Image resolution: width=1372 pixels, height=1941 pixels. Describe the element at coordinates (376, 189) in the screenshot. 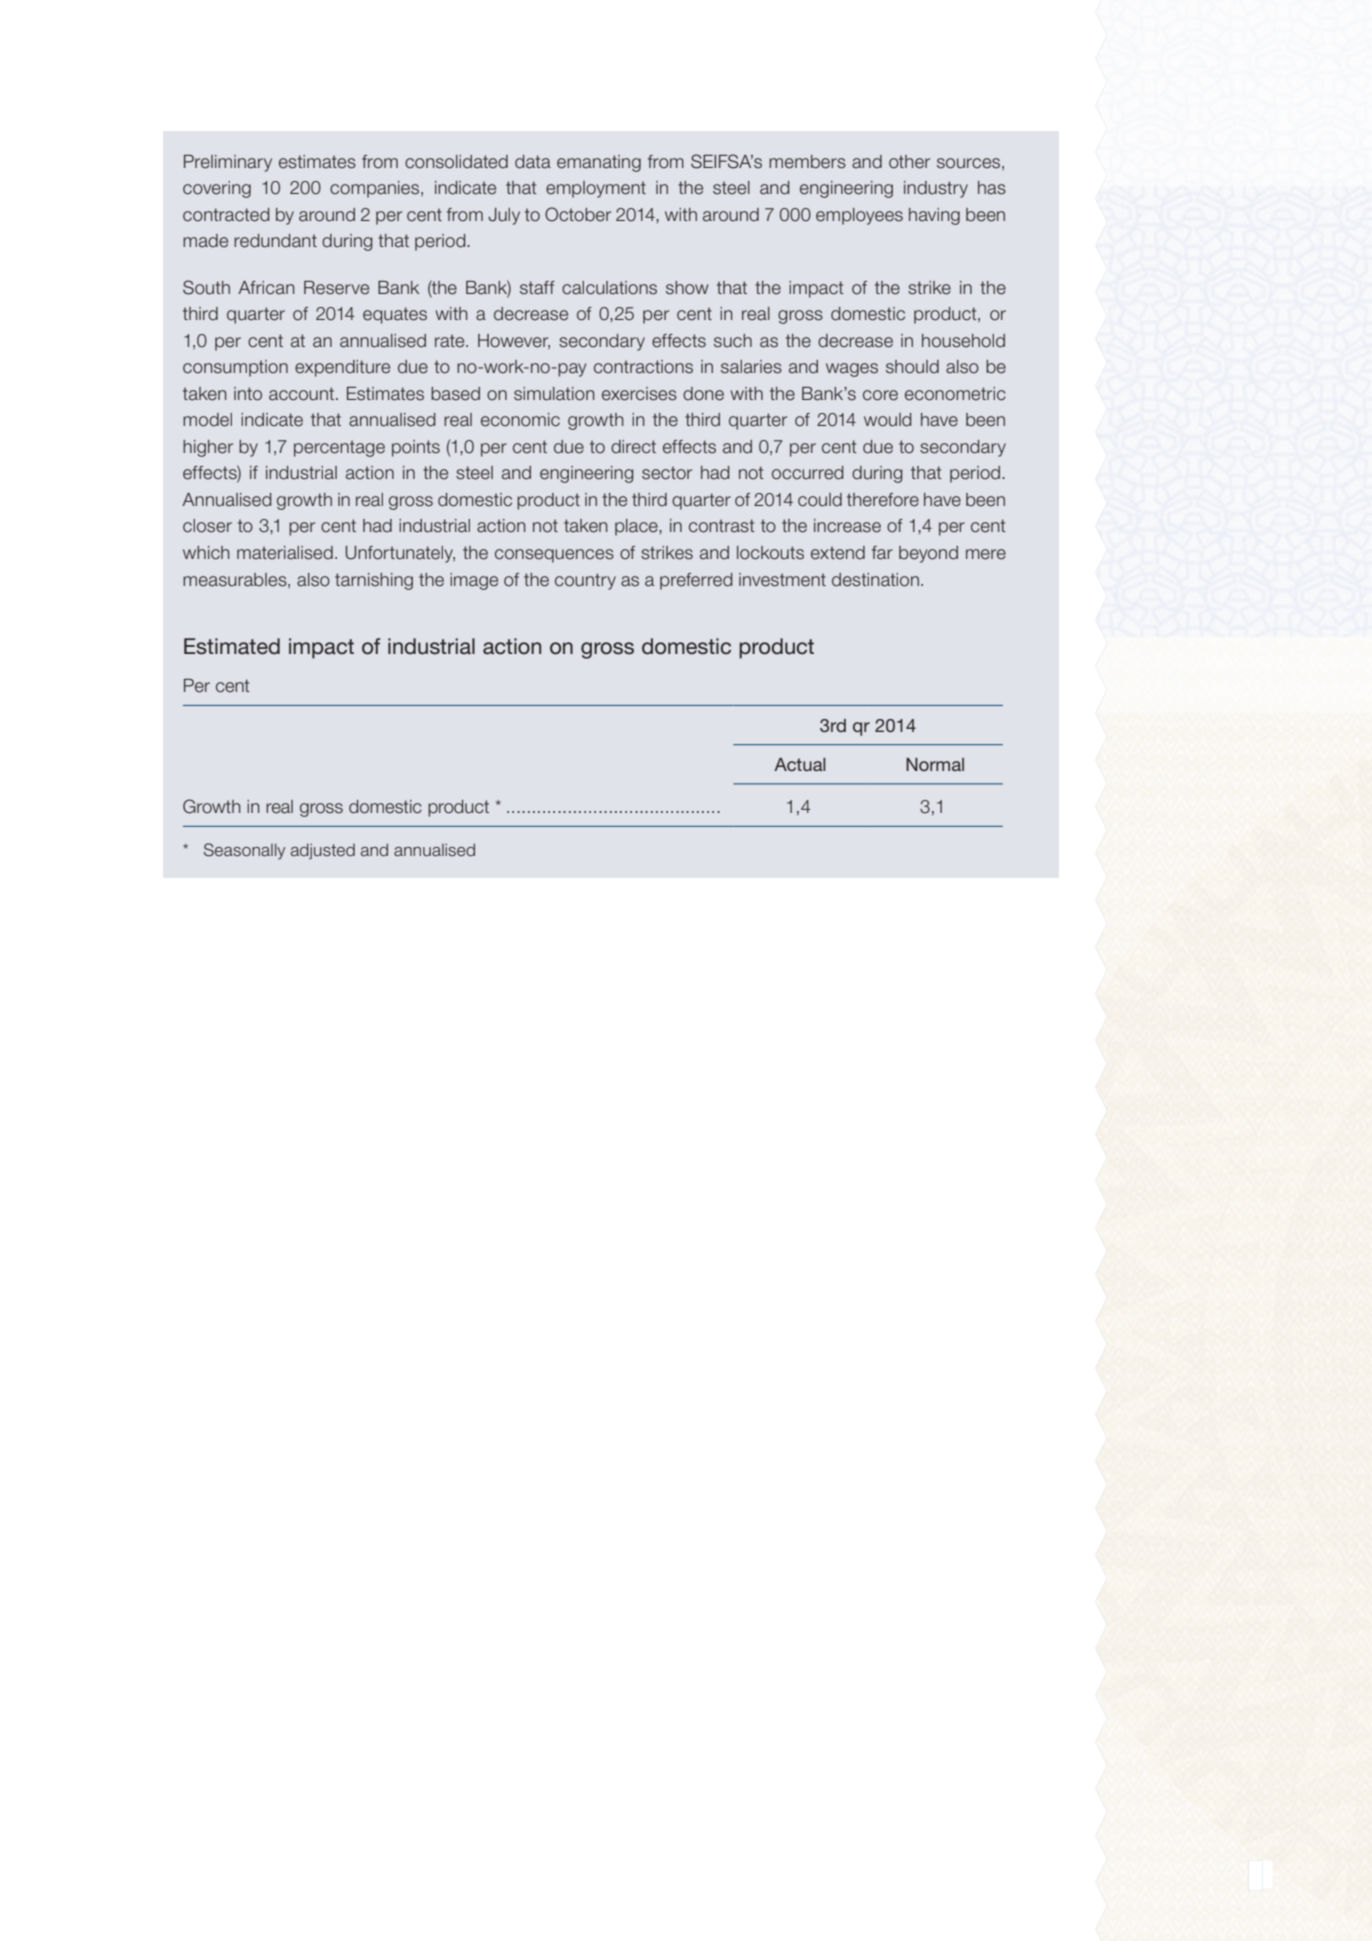

I see `companies` at that location.
